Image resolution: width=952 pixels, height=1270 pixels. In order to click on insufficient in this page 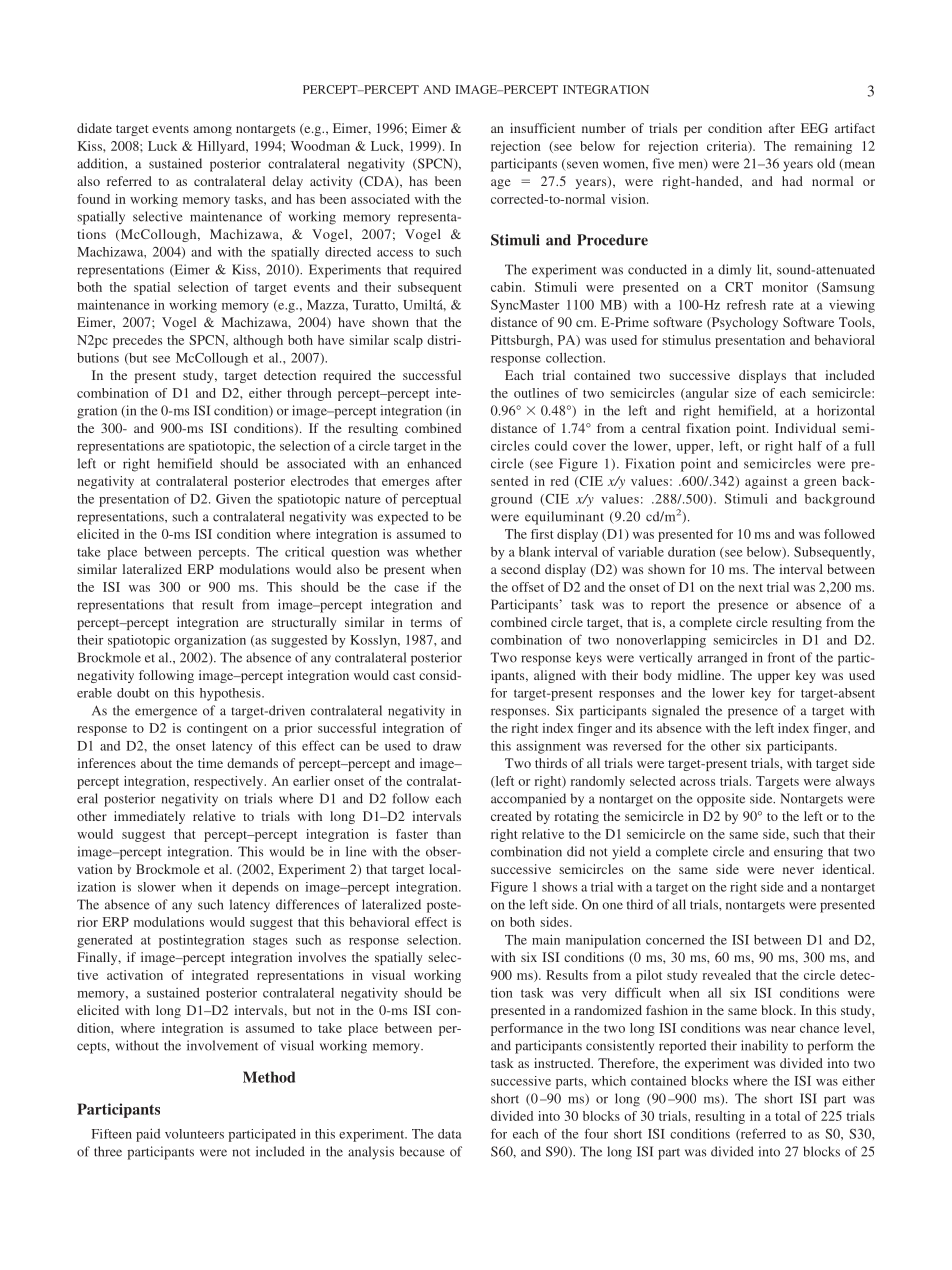, I will do `click(542, 128)`.
